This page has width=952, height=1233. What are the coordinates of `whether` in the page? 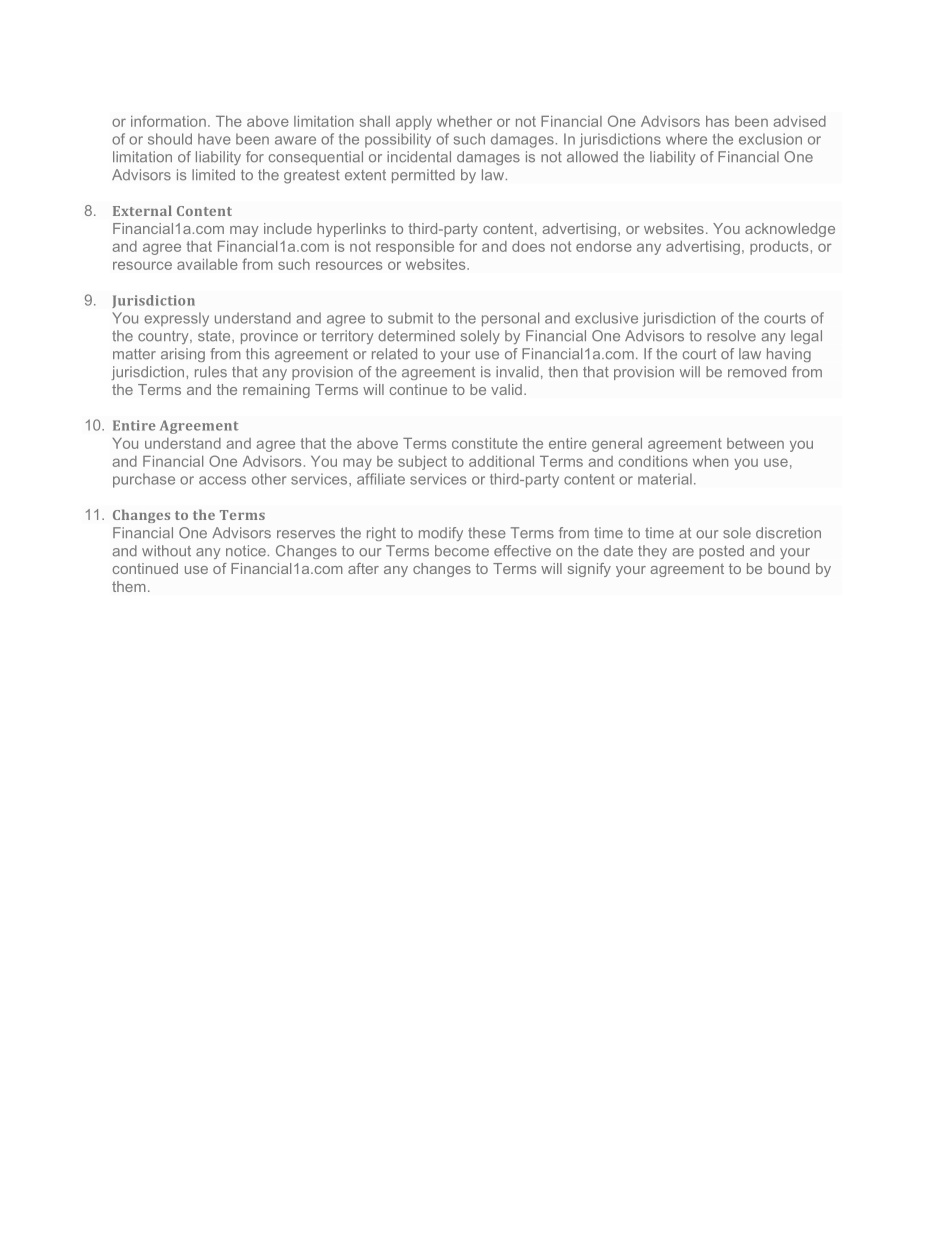 It's located at (464, 121).
